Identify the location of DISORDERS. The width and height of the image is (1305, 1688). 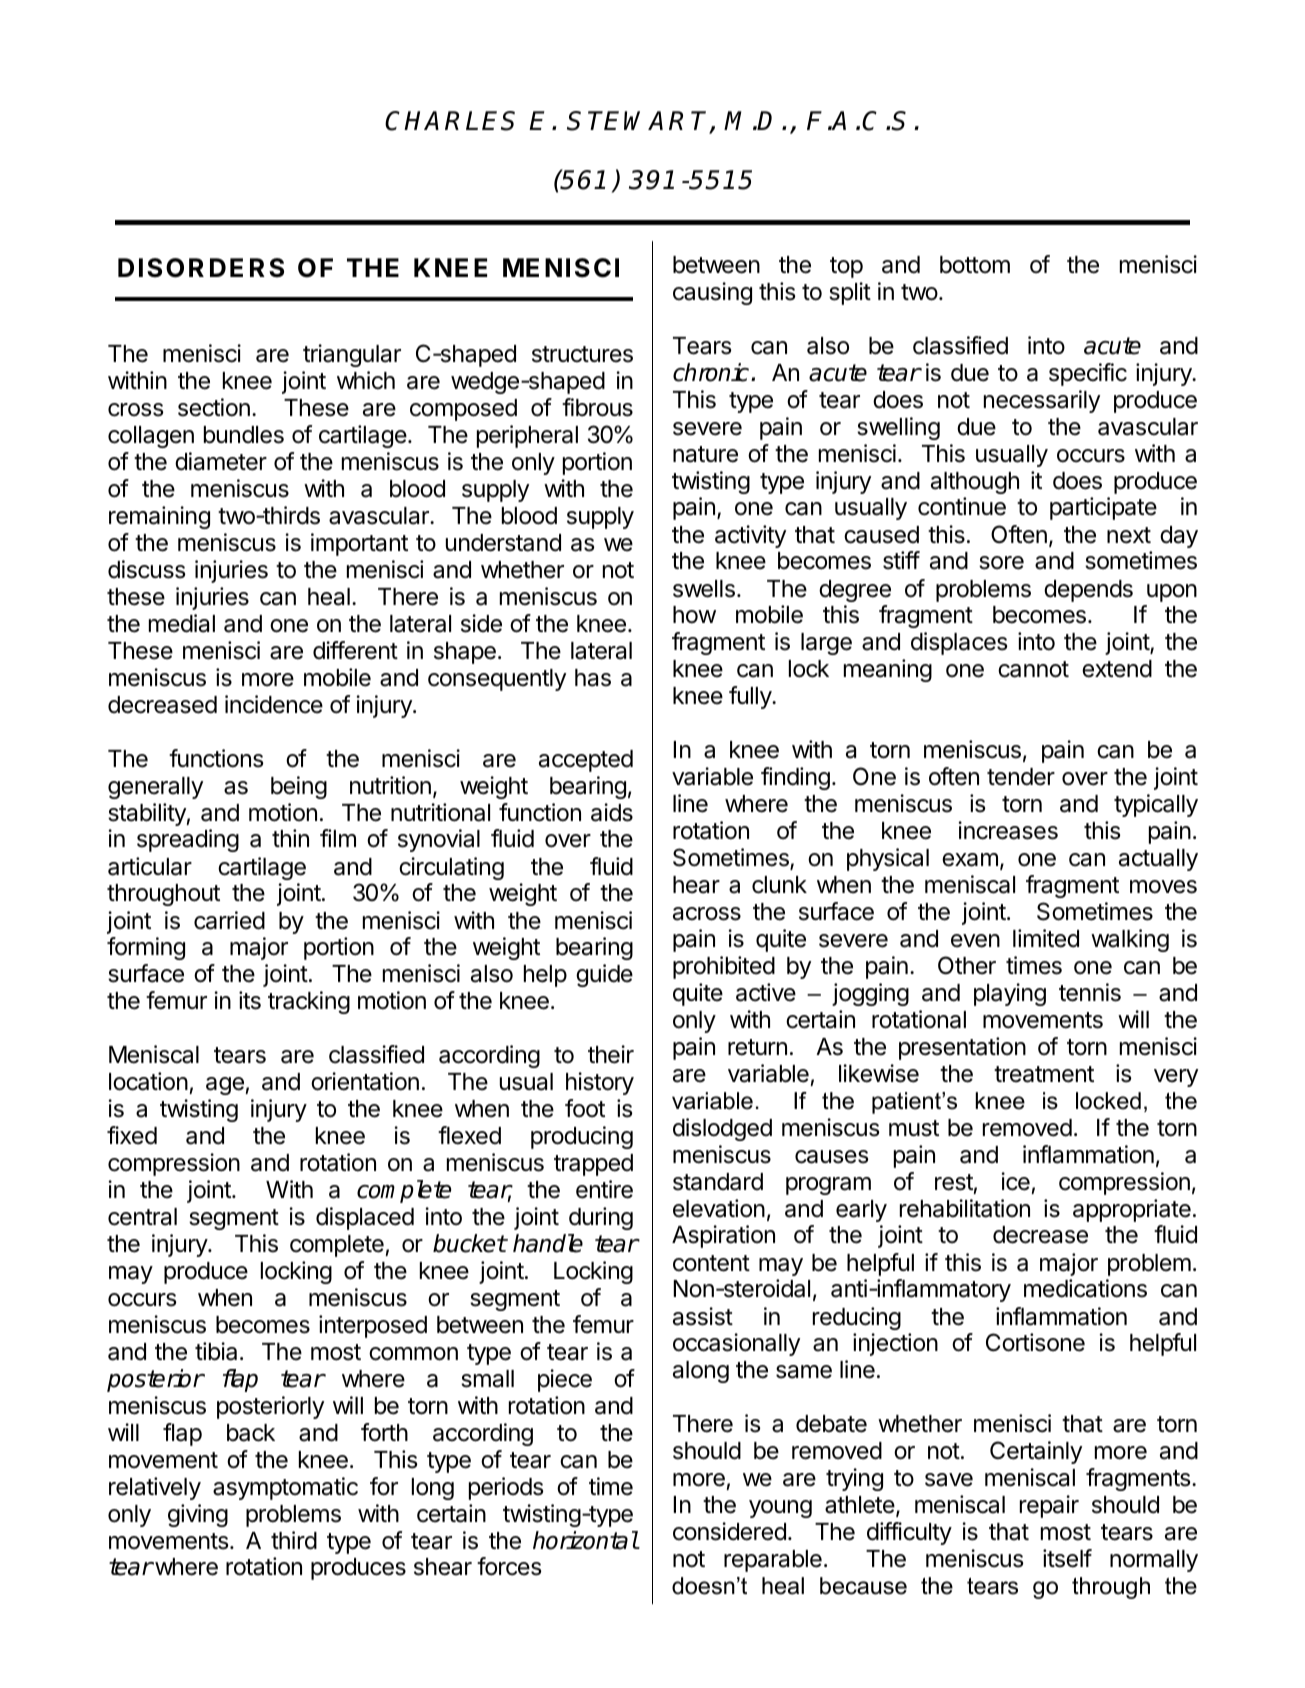
(201, 268).
